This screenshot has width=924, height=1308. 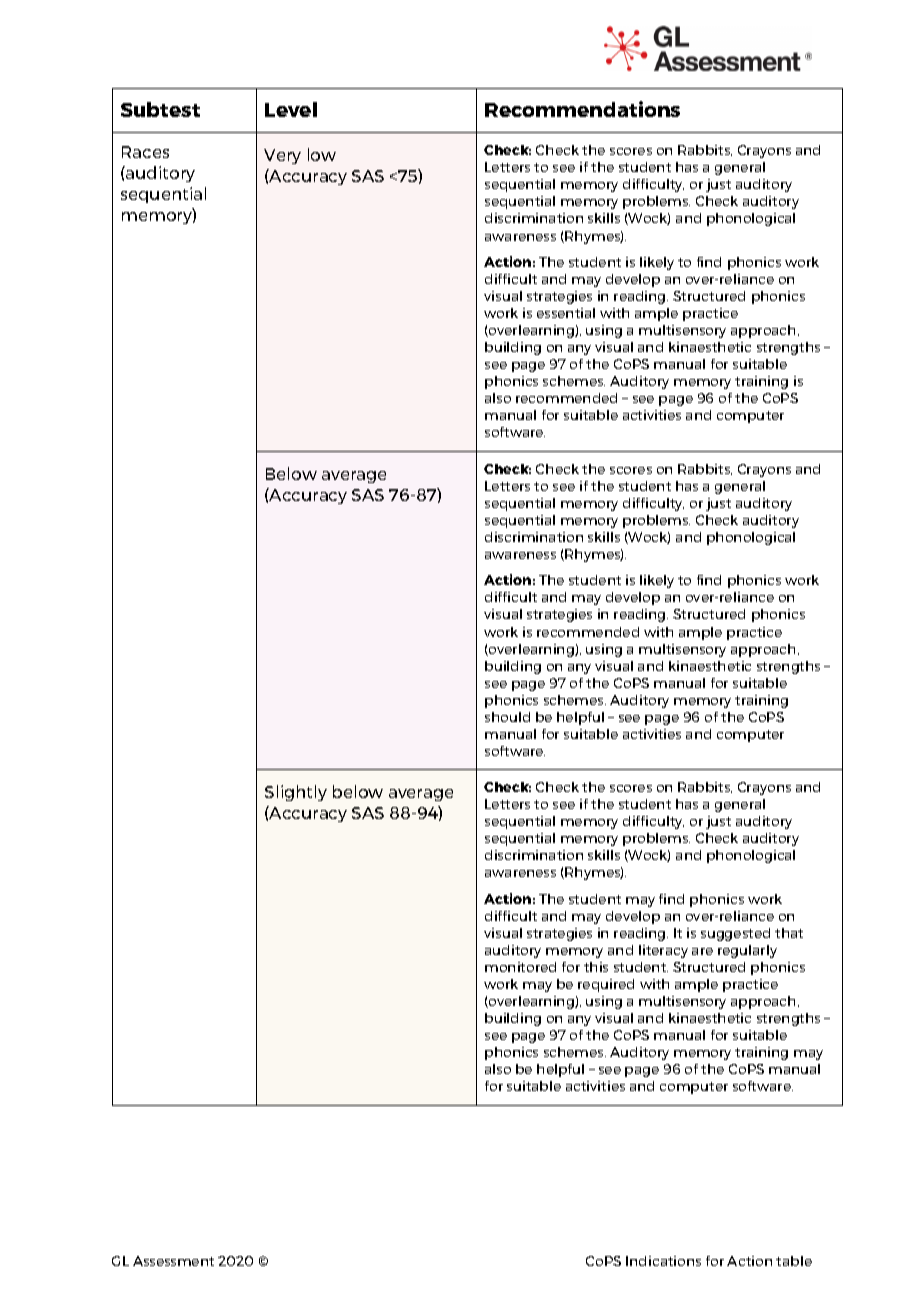 I want to click on Assessment, so click(x=173, y=1261).
